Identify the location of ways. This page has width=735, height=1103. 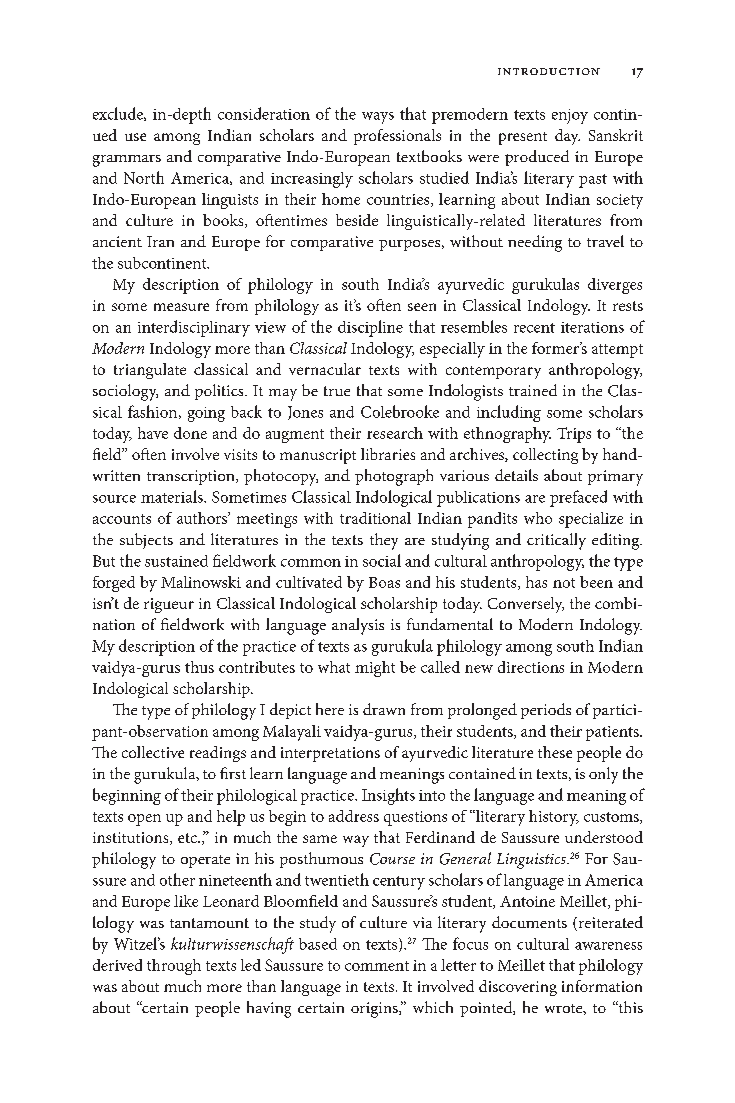
(378, 118).
